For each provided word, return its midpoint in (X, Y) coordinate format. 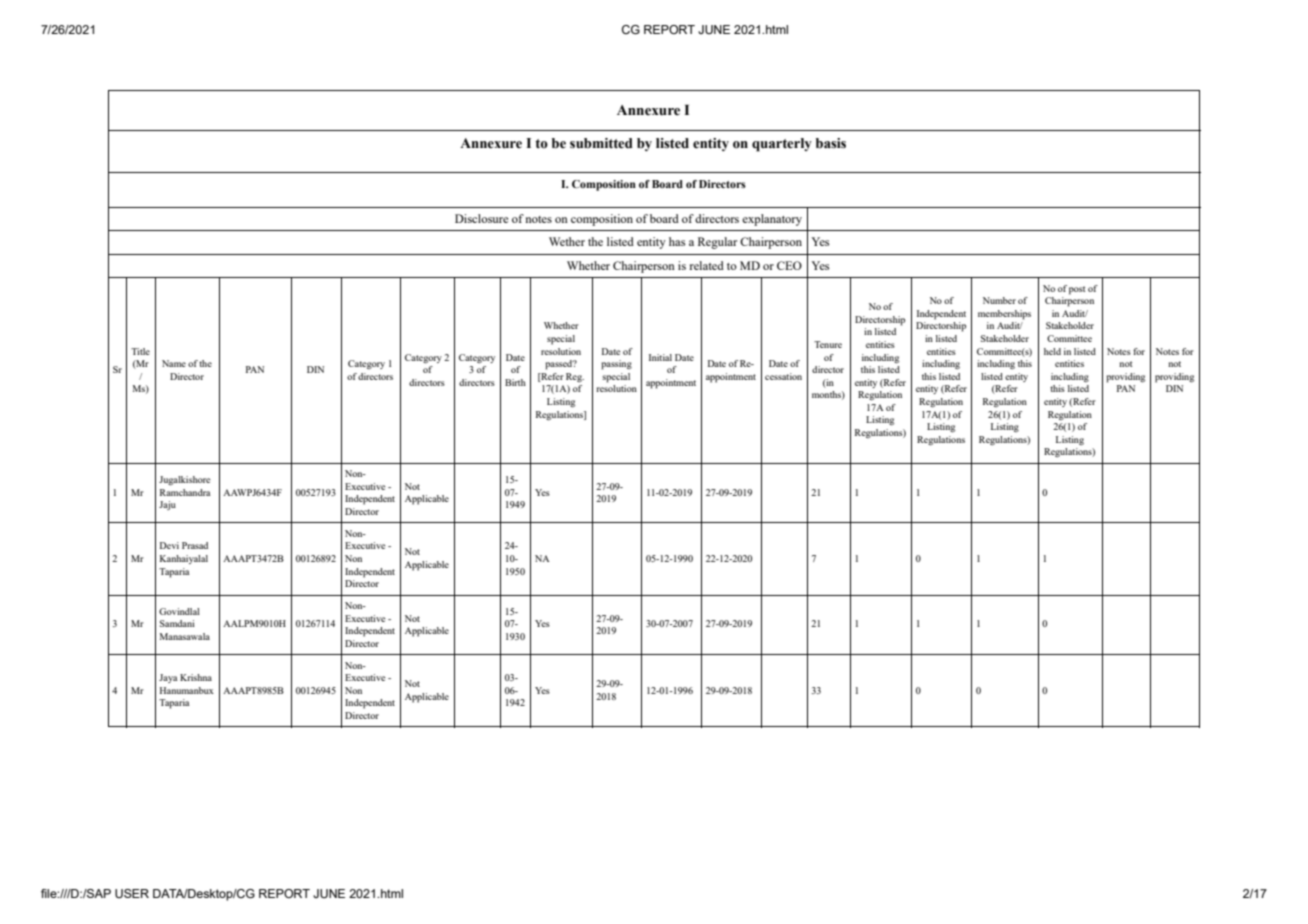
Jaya (168, 678)
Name (174, 363)
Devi (169, 545)
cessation (783, 376)
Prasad (195, 545)
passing (616, 365)
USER (132, 893)
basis (831, 143)
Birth (515, 382)
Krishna (196, 677)
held (1052, 351)
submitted (601, 143)
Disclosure (481, 218)
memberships (1004, 315)
